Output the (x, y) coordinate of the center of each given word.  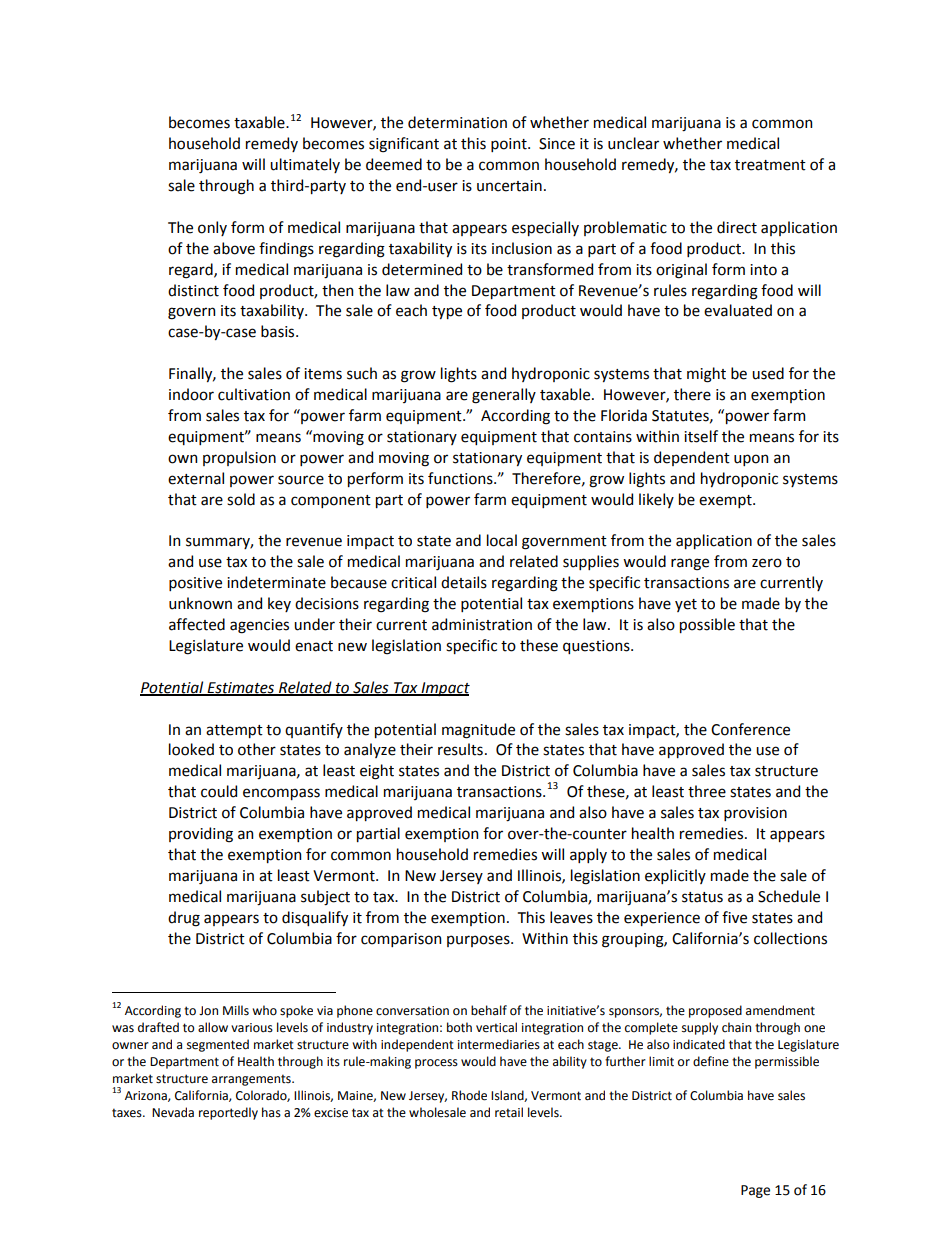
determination (457, 122)
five (734, 917)
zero (767, 563)
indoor (191, 394)
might (706, 375)
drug (184, 919)
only (212, 228)
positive (195, 584)
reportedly (228, 1113)
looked (191, 749)
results (460, 749)
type (447, 312)
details (464, 582)
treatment (770, 165)
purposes (479, 941)
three (707, 791)
